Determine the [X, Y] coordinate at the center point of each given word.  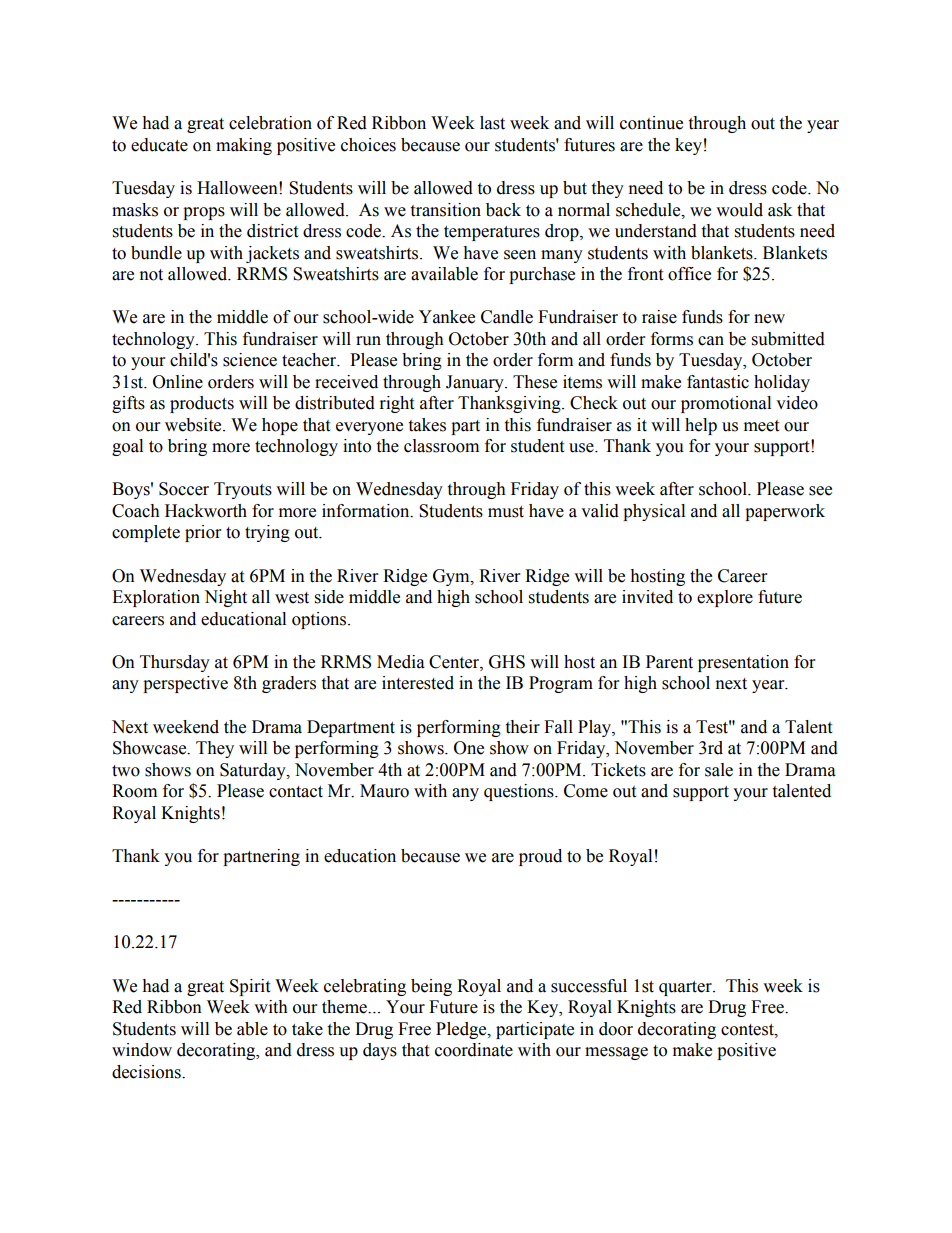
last [492, 123]
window [142, 1050]
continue [651, 123]
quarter [686, 988]
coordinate [474, 1050]
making [244, 146]
